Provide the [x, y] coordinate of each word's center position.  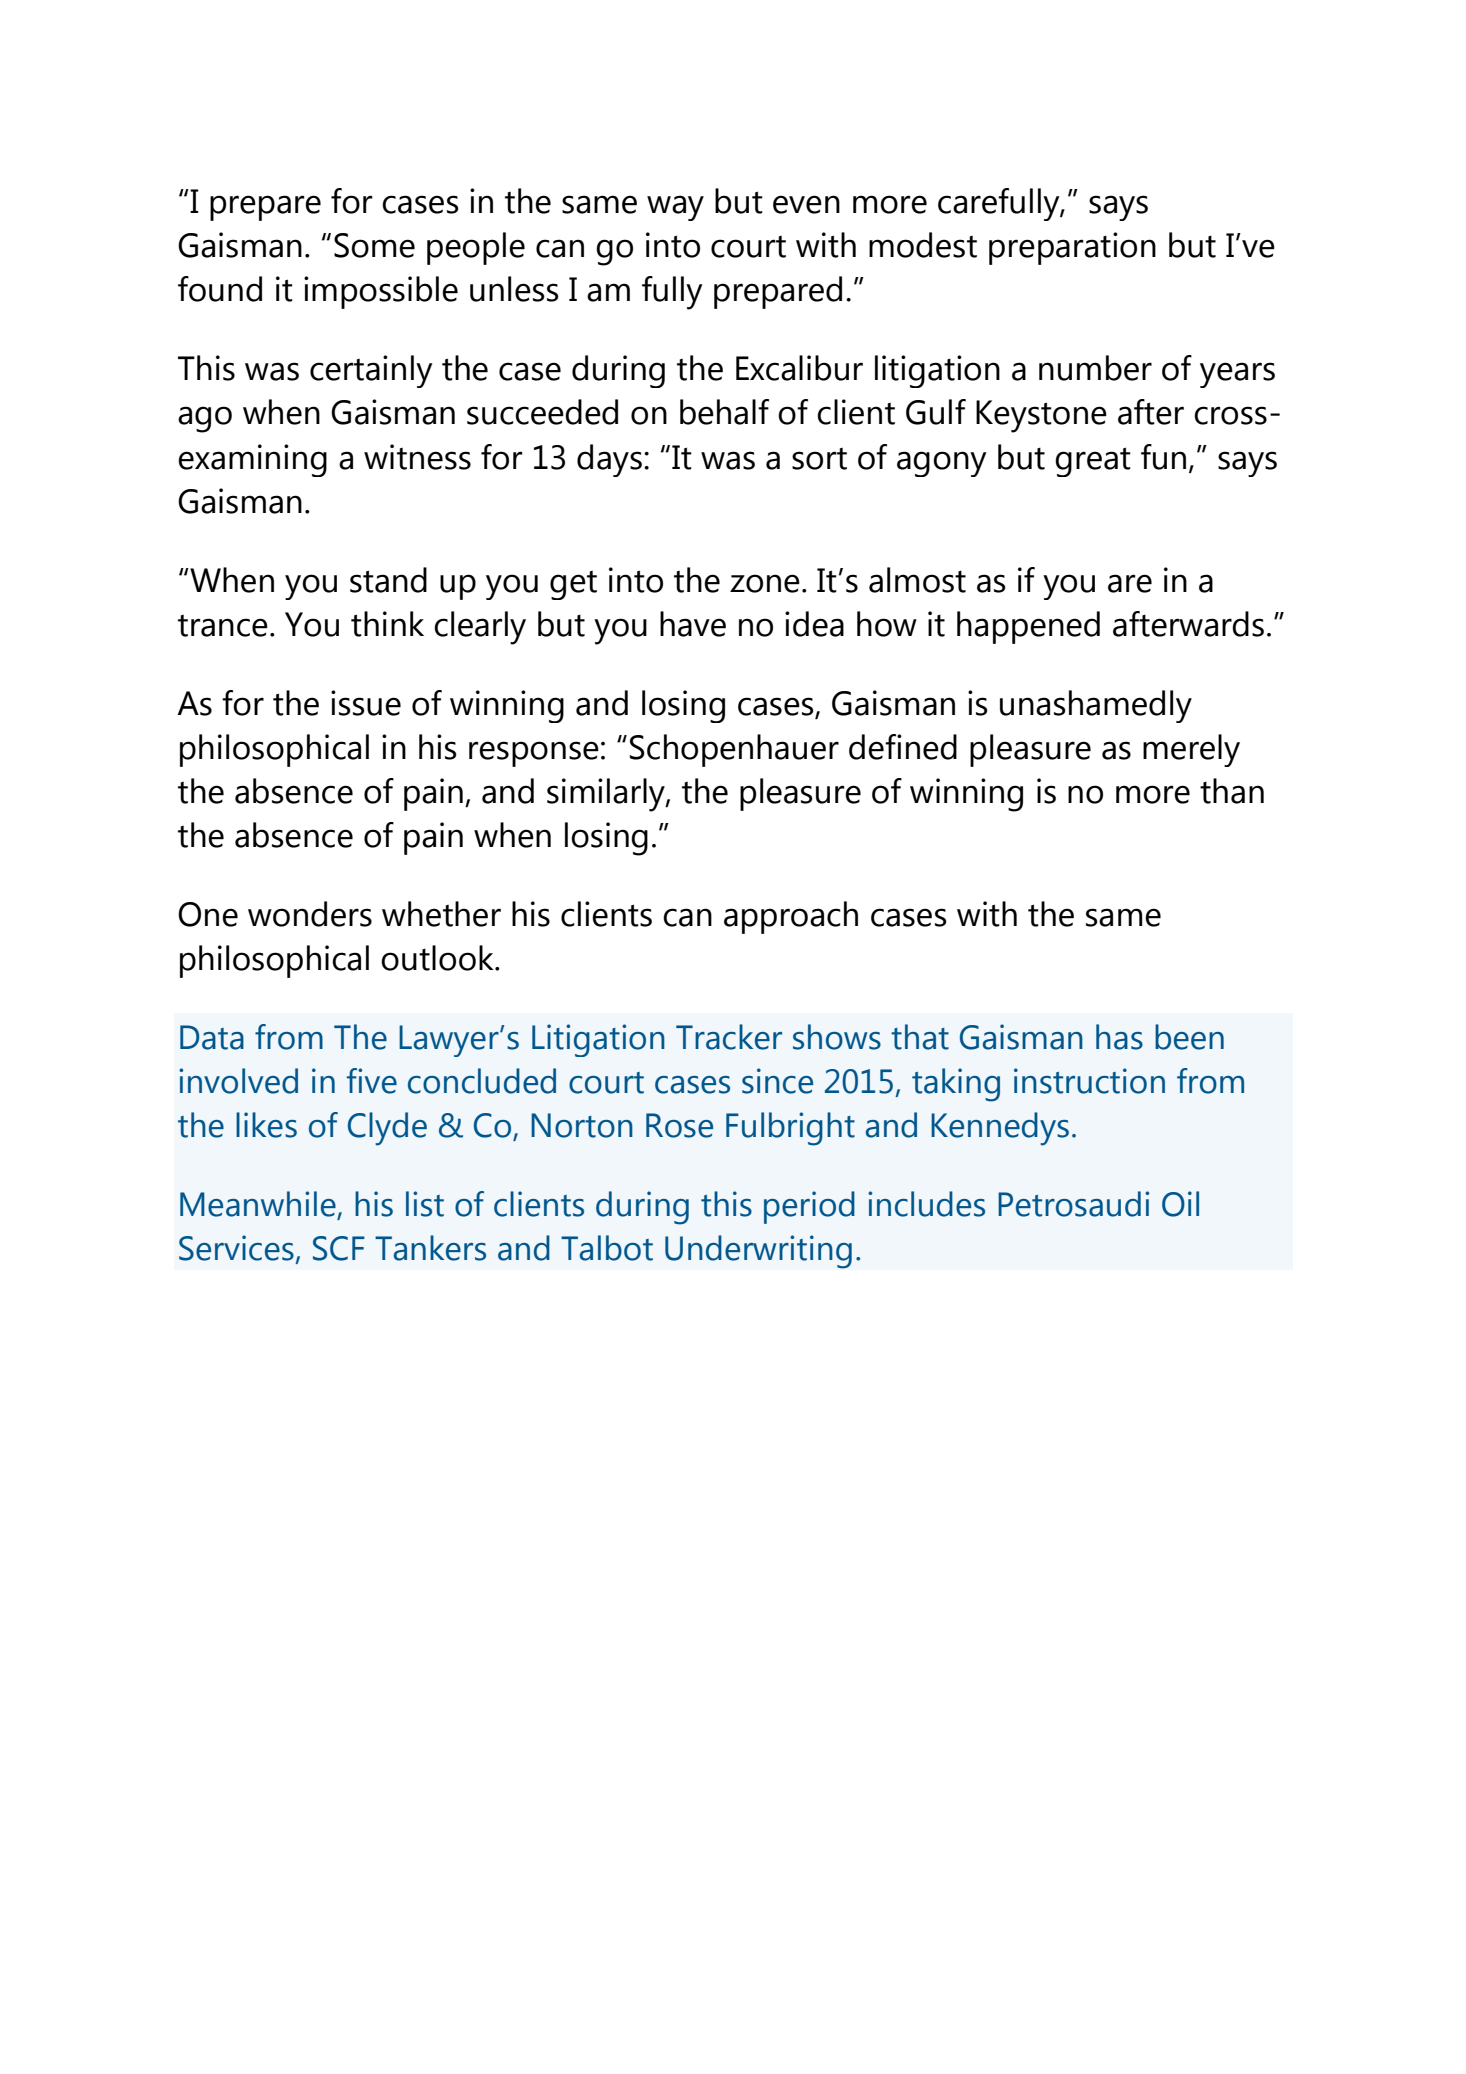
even [806, 204]
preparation [1072, 248]
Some [374, 245]
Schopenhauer [734, 750]
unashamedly [1096, 706]
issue [366, 703]
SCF [339, 1248]
